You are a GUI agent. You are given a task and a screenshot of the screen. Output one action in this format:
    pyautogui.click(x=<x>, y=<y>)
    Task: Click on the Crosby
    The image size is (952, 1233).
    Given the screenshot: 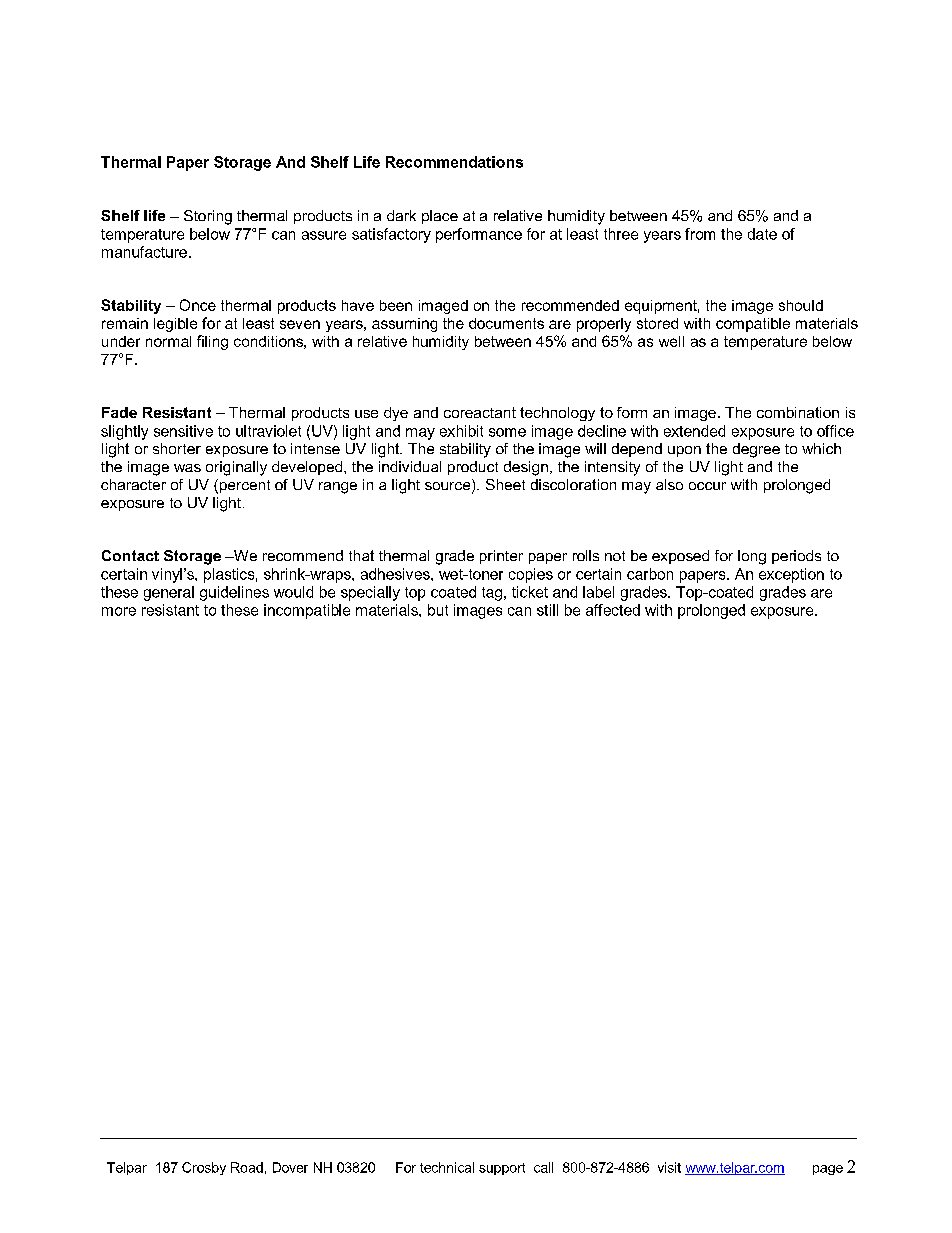 What is the action you would take?
    pyautogui.click(x=204, y=1168)
